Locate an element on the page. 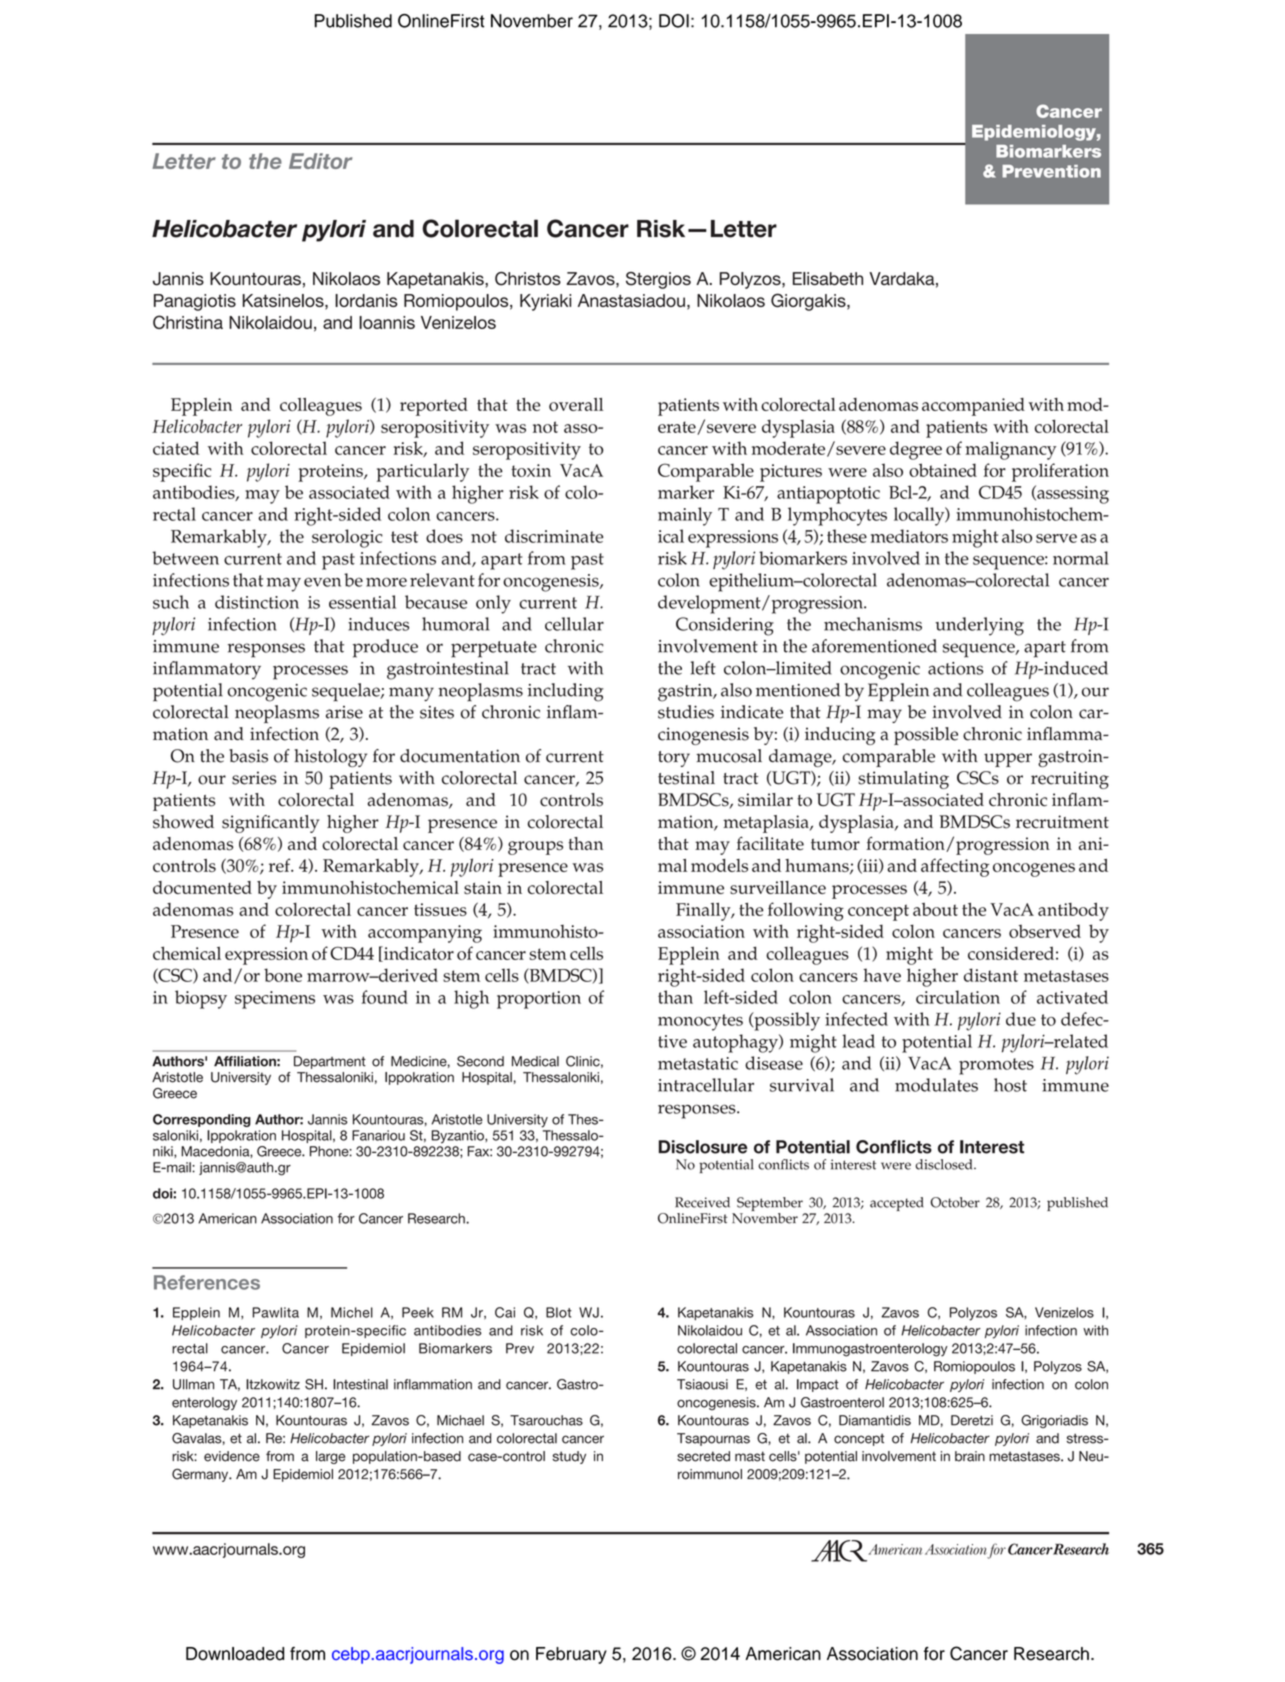 Image resolution: width=1285 pixels, height=1682 pixels. including is located at coordinates (566, 692).
